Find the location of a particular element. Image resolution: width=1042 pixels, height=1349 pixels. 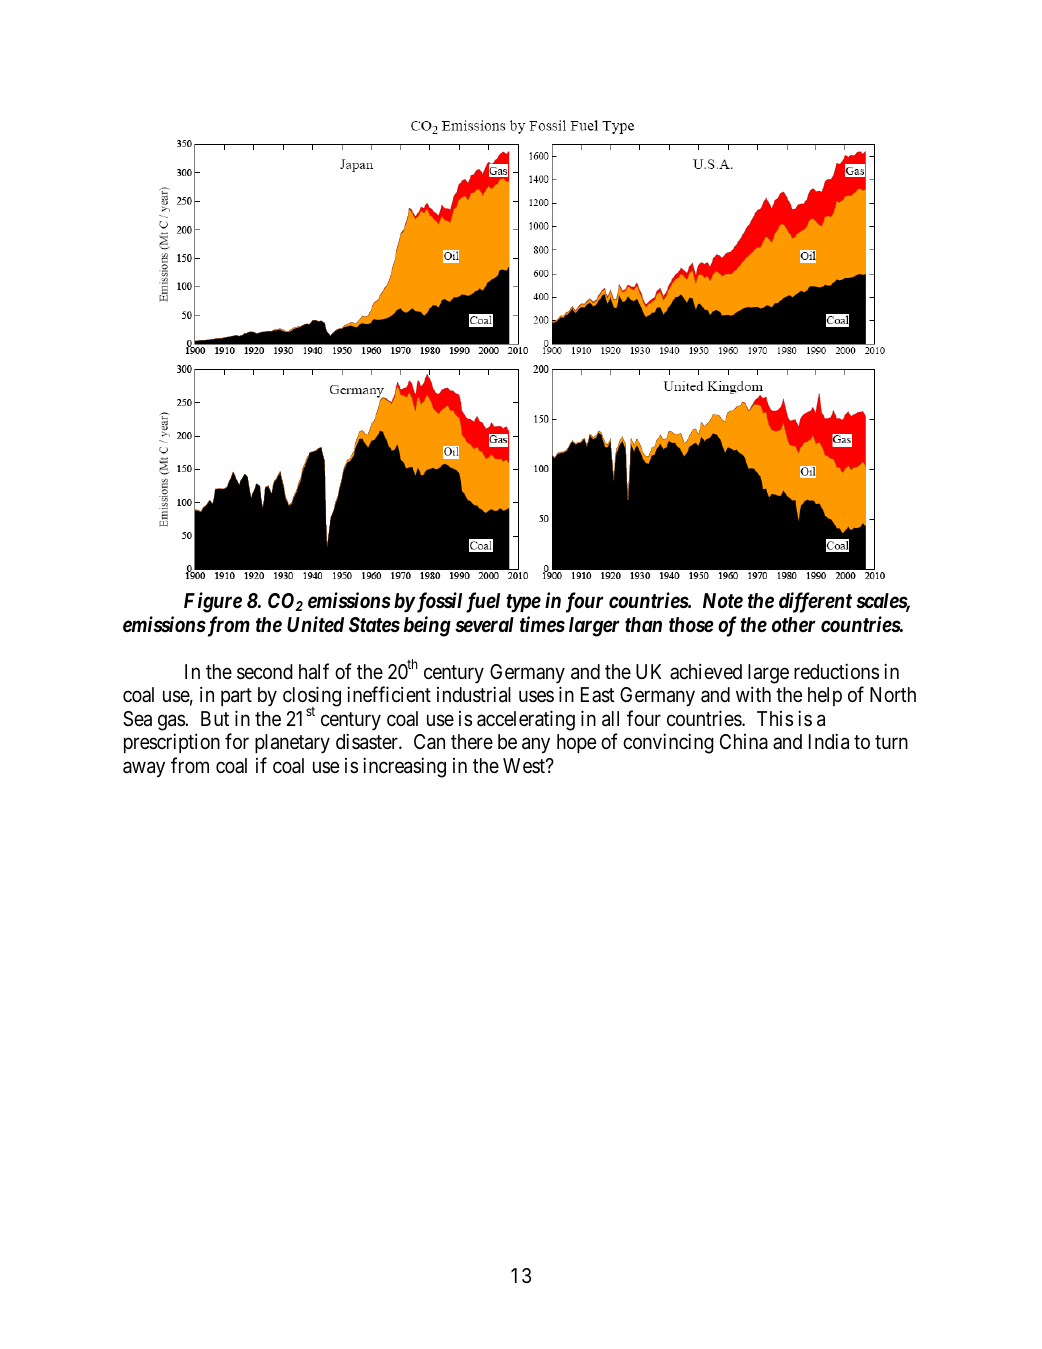

India is located at coordinates (829, 741).
